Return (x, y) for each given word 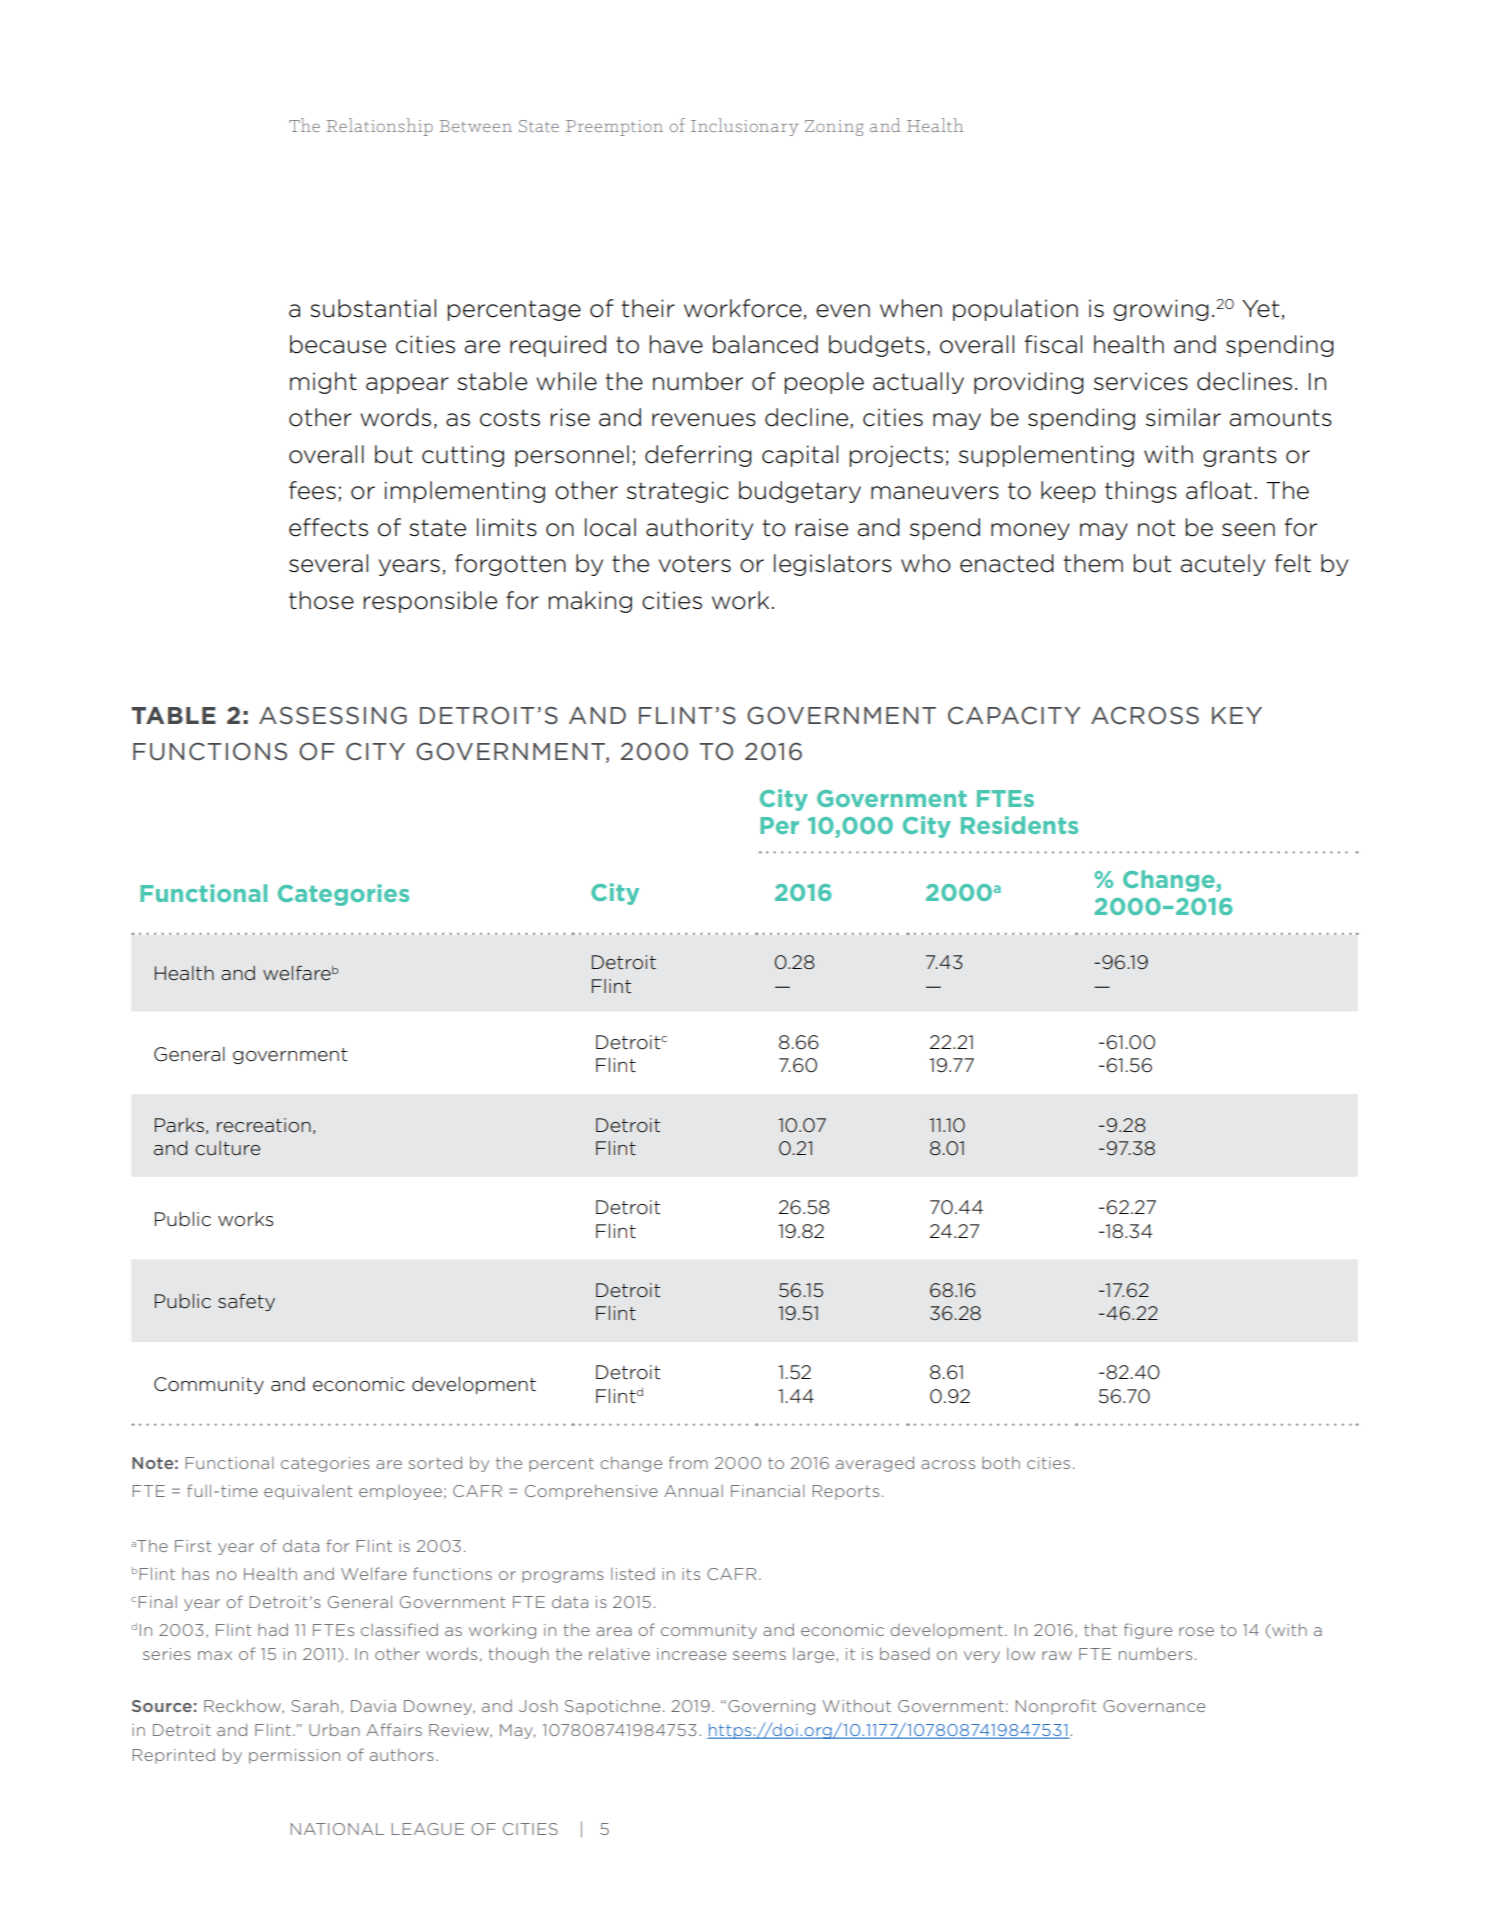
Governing (771, 1707)
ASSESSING (333, 715)
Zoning (834, 128)
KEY (1237, 715)
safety (246, 1302)
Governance (1154, 1706)
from (688, 1462)
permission (294, 1756)
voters (695, 564)
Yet (1260, 309)
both (1001, 1462)
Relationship (380, 127)
